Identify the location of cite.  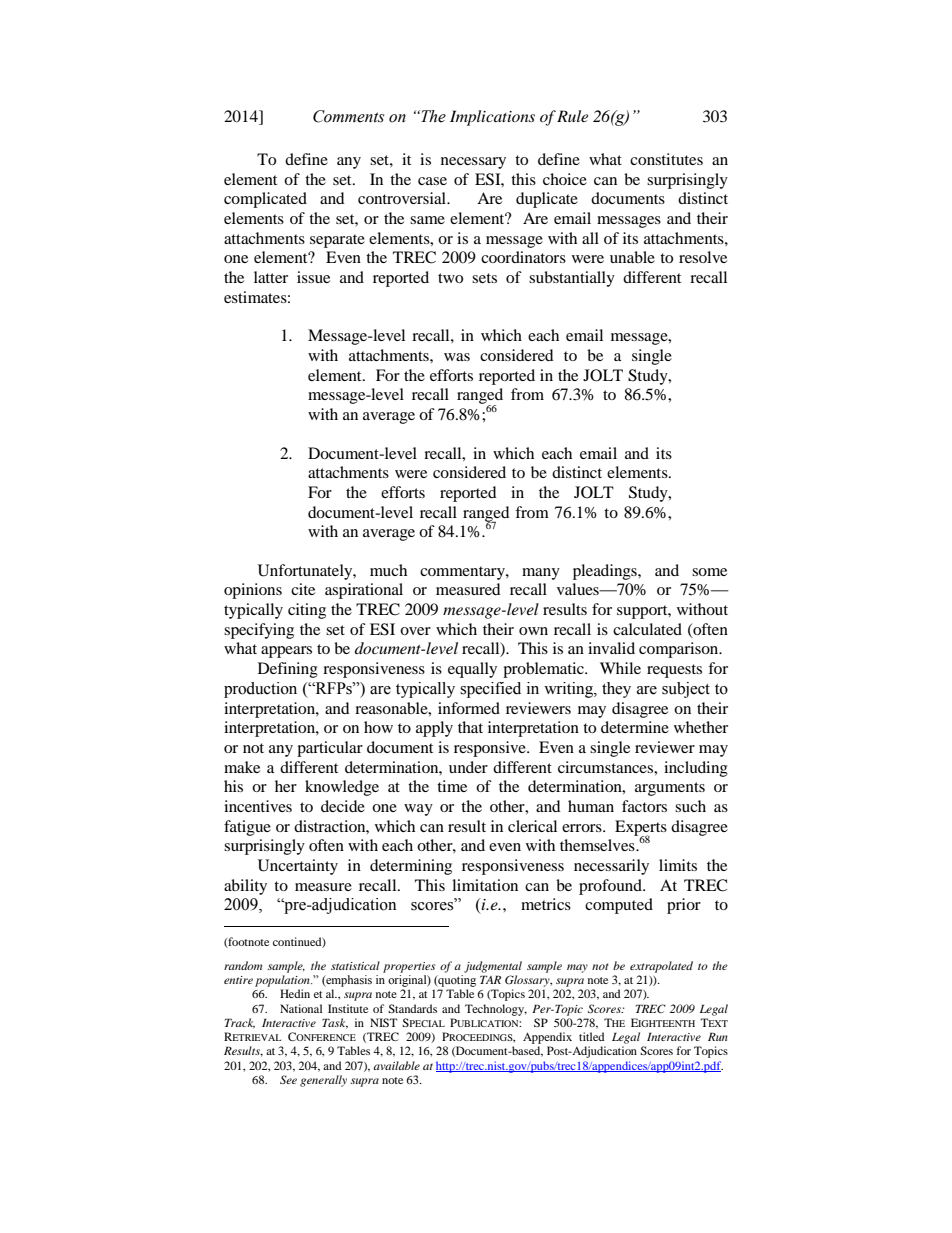
(303, 589).
